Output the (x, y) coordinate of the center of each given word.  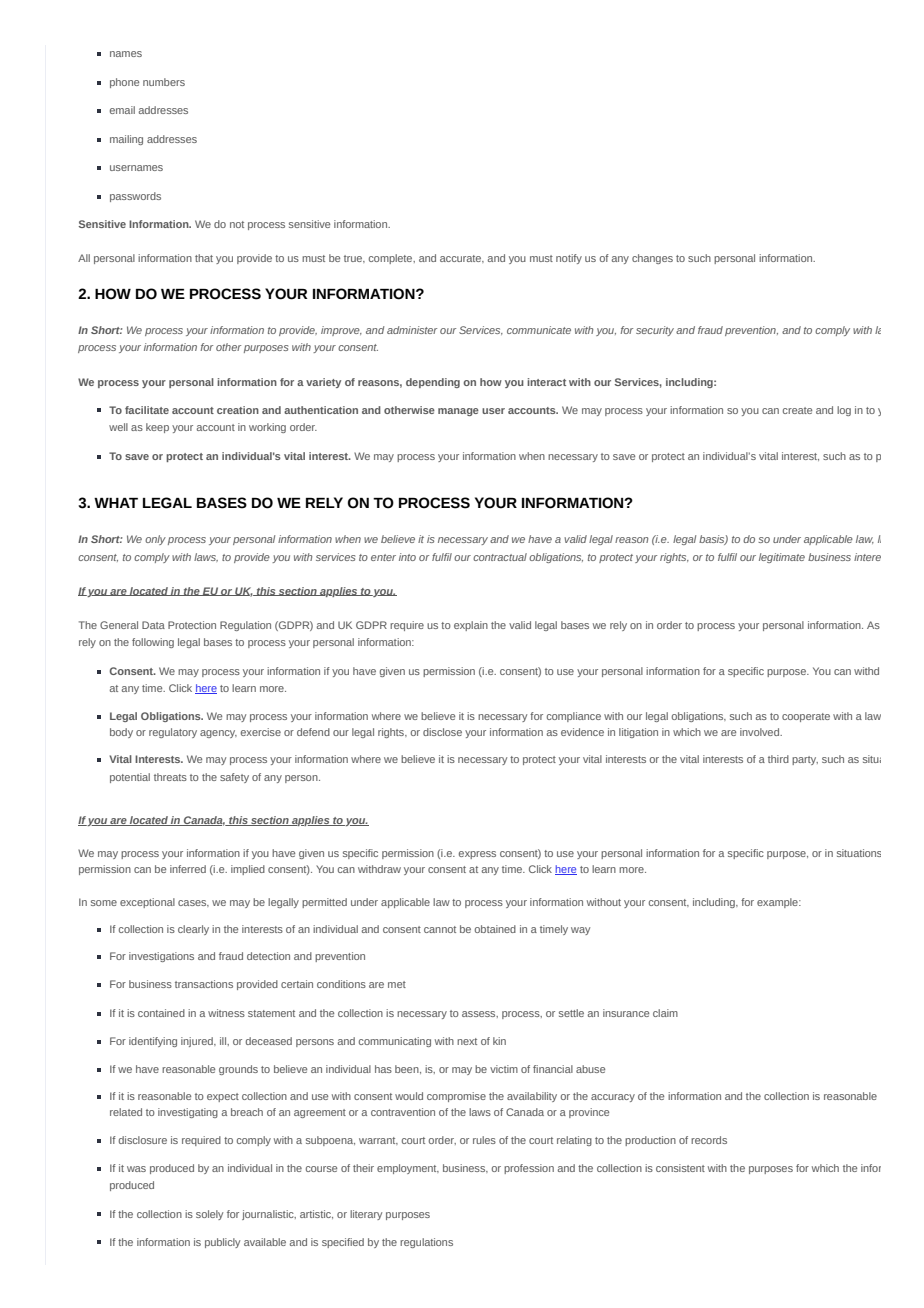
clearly (193, 930)
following (153, 643)
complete (392, 259)
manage (458, 412)
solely (209, 1215)
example (778, 903)
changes (652, 259)
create (797, 410)
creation (238, 410)
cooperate (806, 717)
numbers (164, 82)
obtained (495, 929)
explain (471, 626)
